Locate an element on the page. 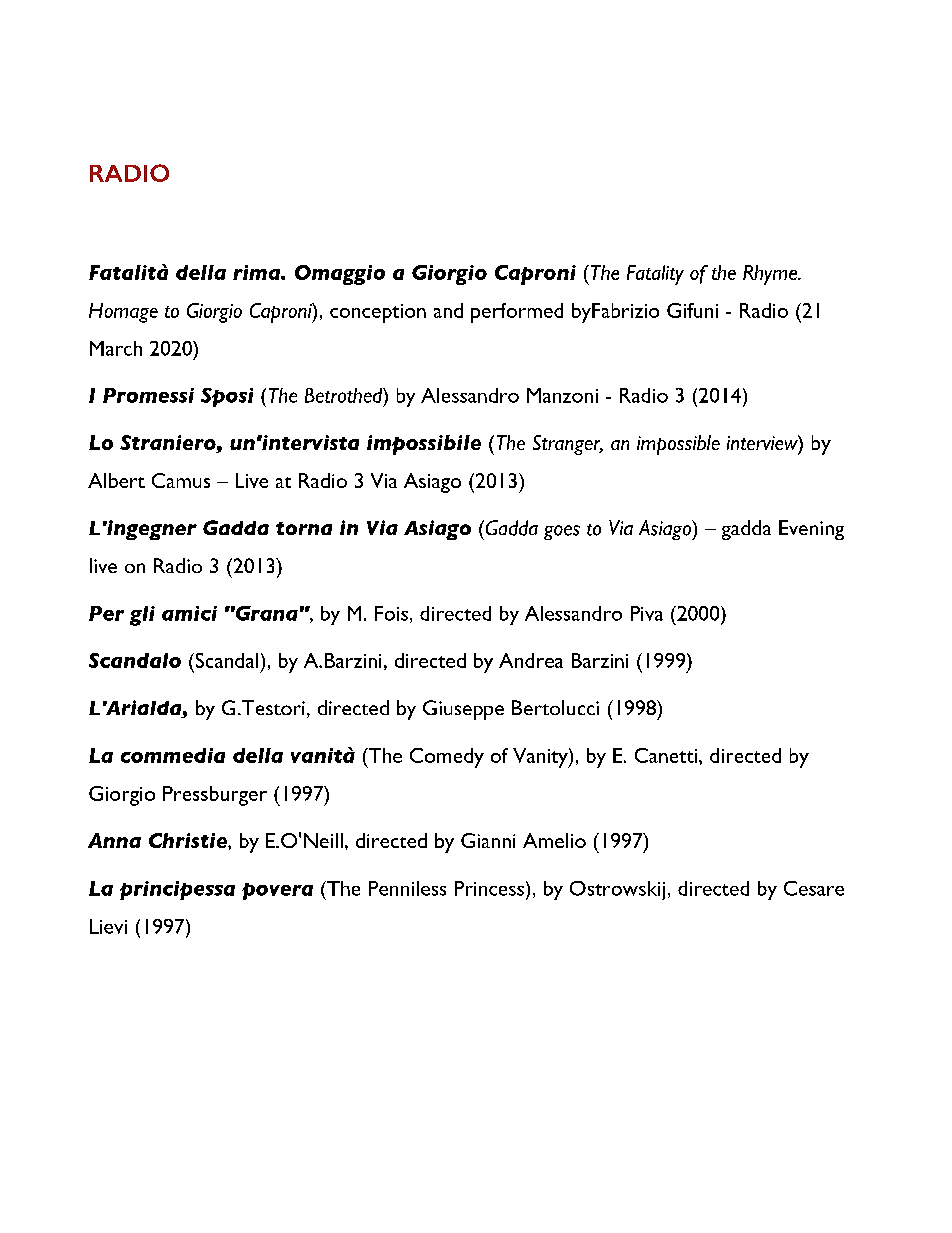 Image resolution: width=952 pixels, height=1233 pixels. Evening is located at coordinates (811, 530).
